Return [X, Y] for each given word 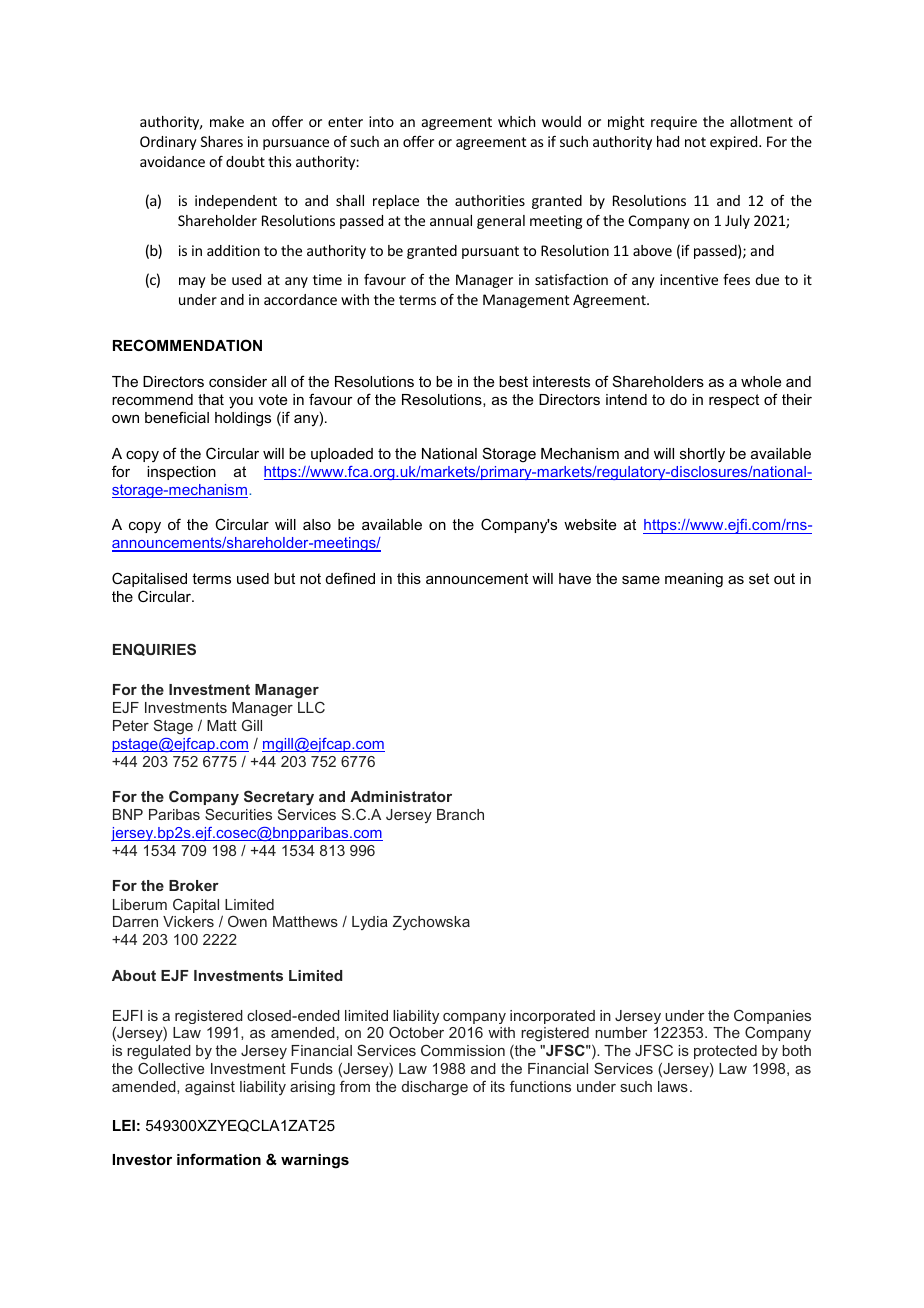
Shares [222, 141]
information [219, 1159]
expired [735, 143]
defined [350, 578]
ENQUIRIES [154, 649]
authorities [490, 200]
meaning [694, 580]
